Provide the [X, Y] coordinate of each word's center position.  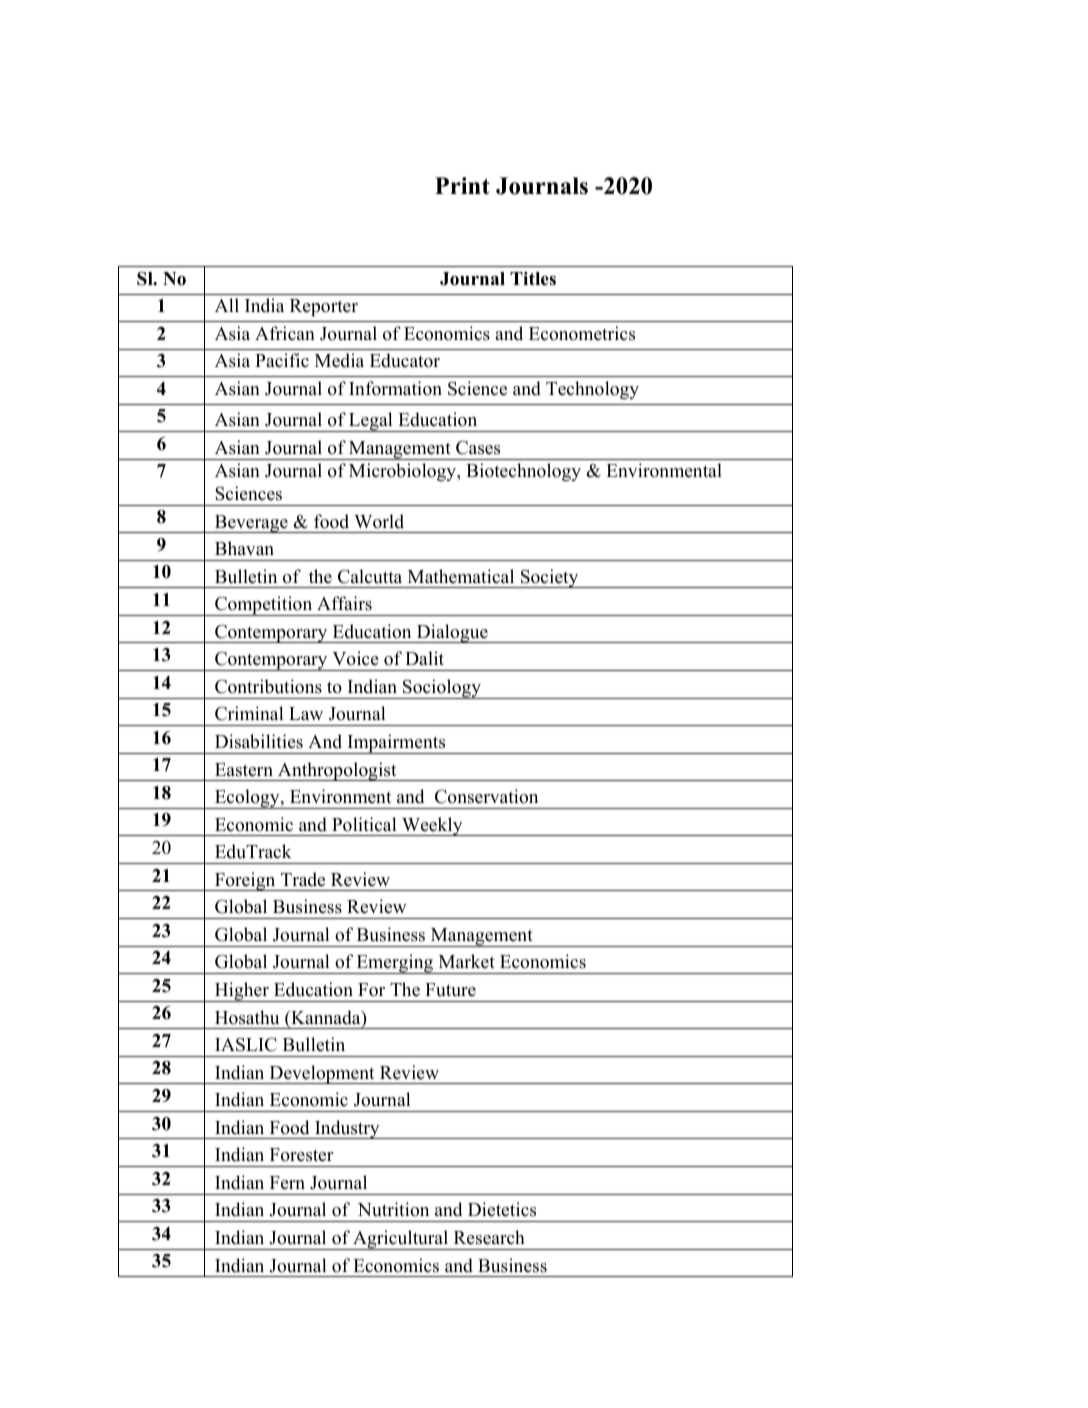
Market [467, 961]
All [227, 305]
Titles [533, 279]
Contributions [268, 686]
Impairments [396, 744]
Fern [287, 1183]
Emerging [395, 964]
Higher [241, 992]
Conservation [486, 796]
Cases [478, 448]
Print [462, 185]
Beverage [251, 524]
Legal [371, 422]
